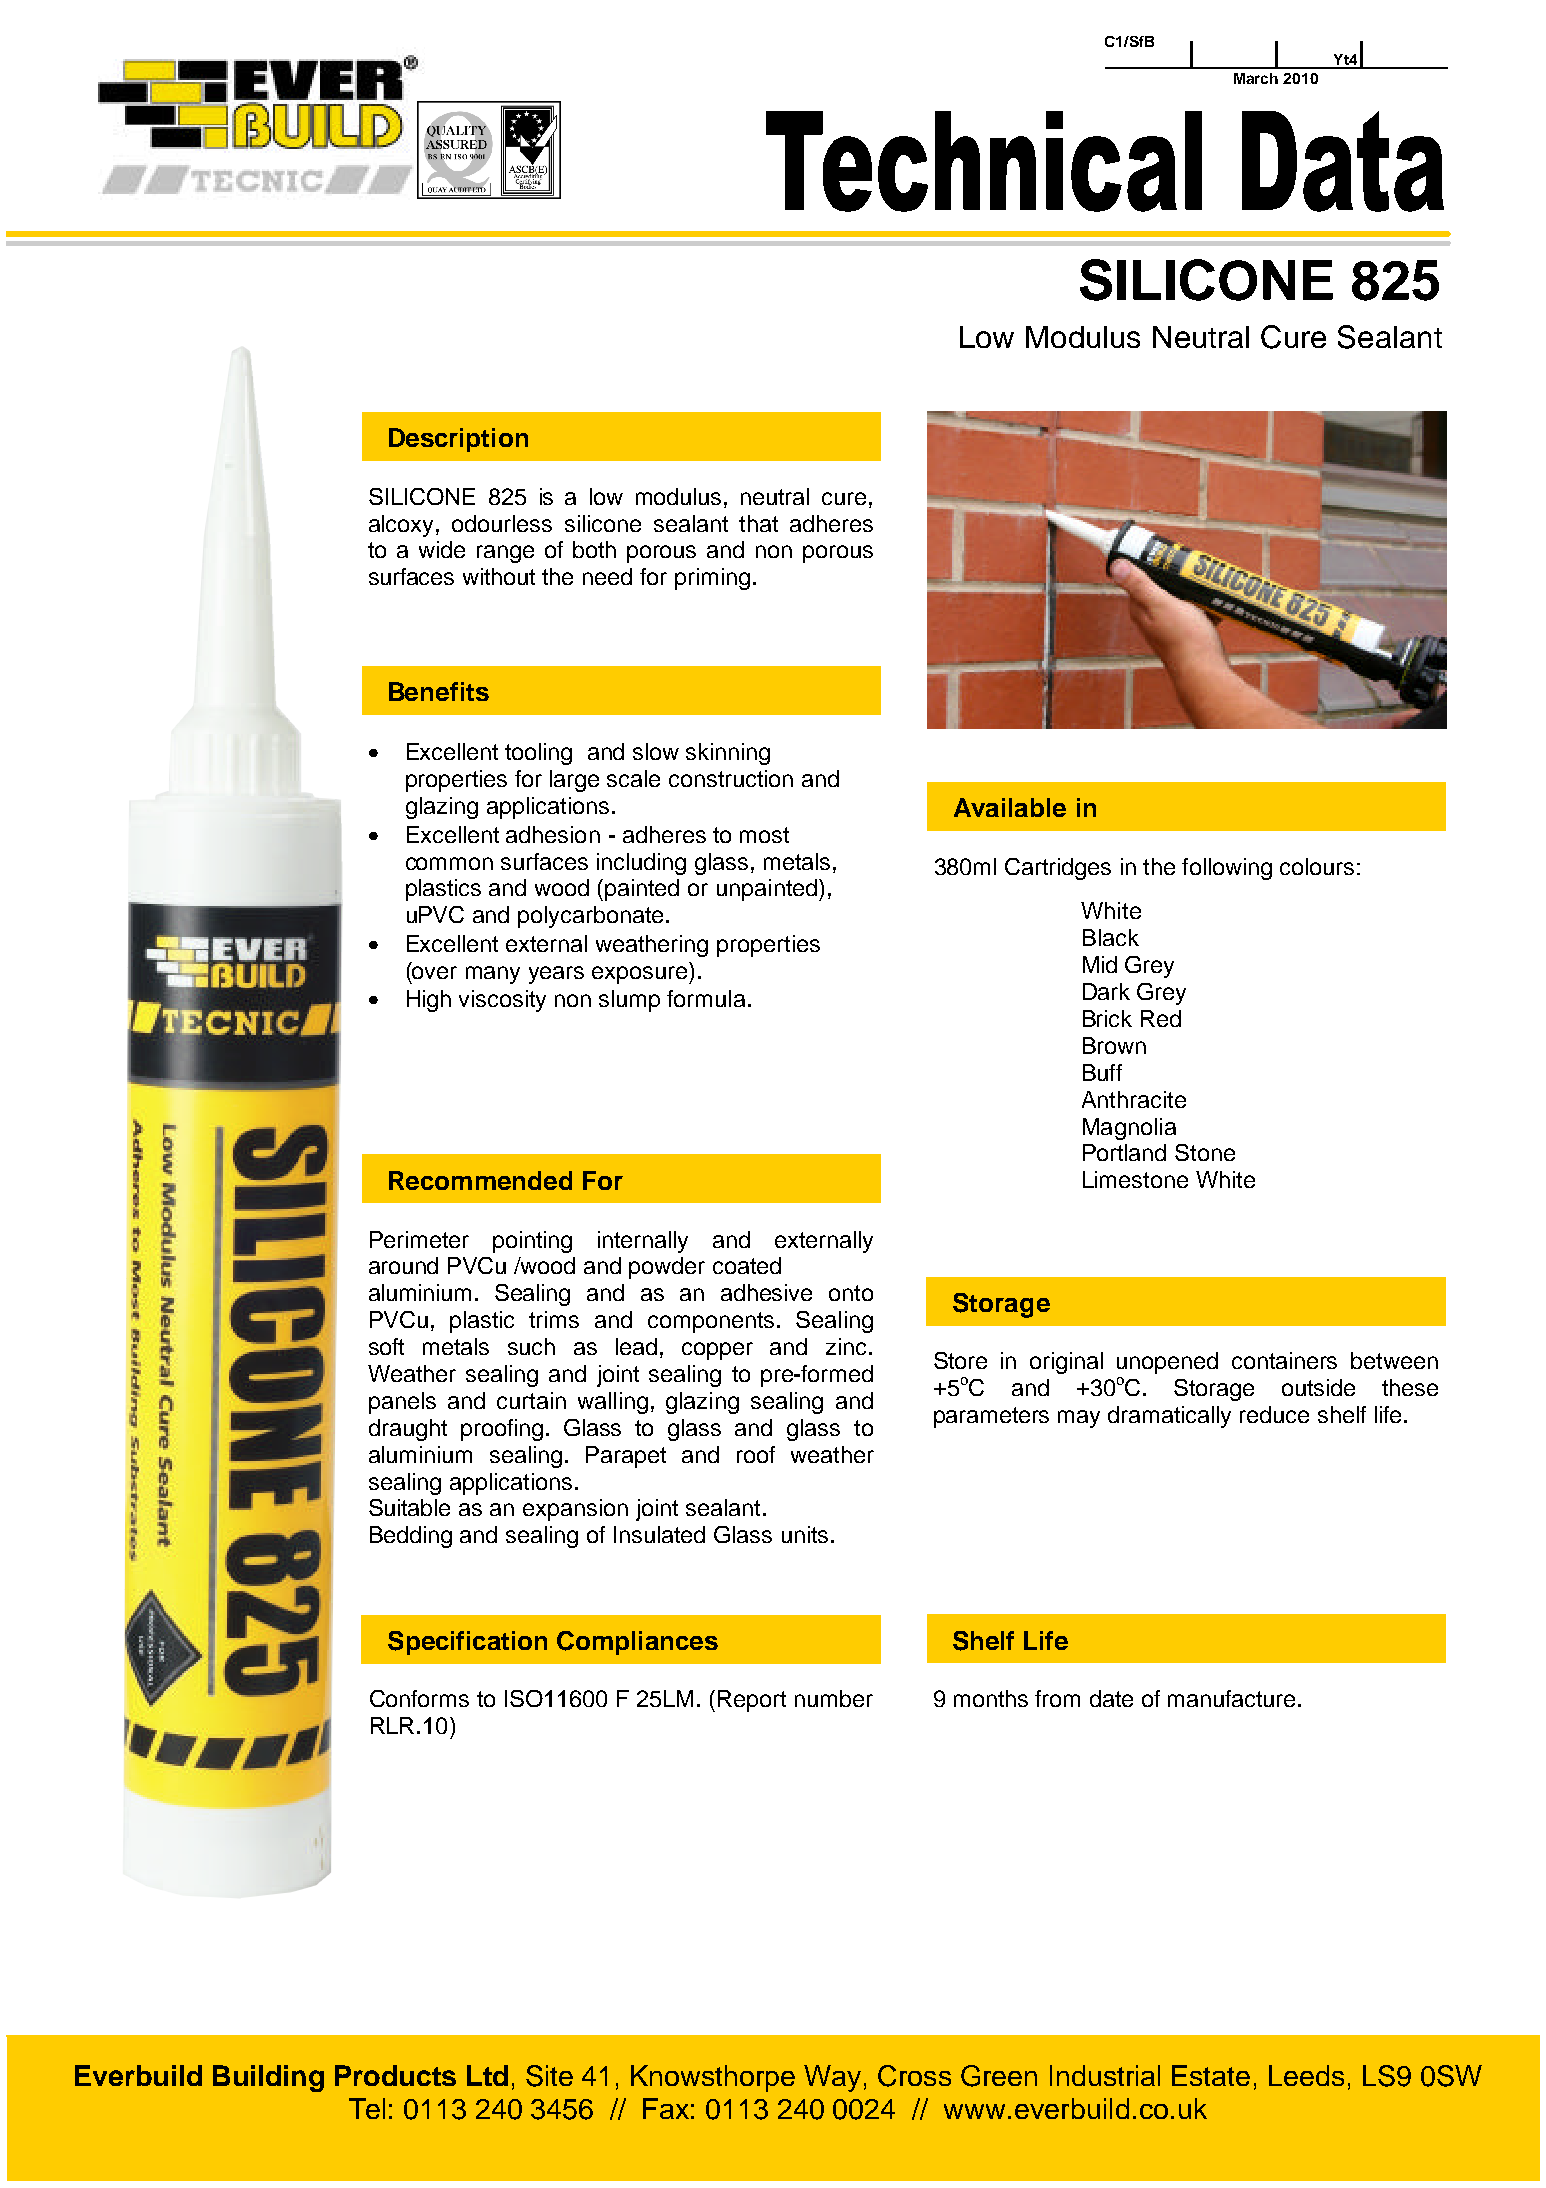  Describe the element at coordinates (758, 523) in the image. I see `that` at that location.
